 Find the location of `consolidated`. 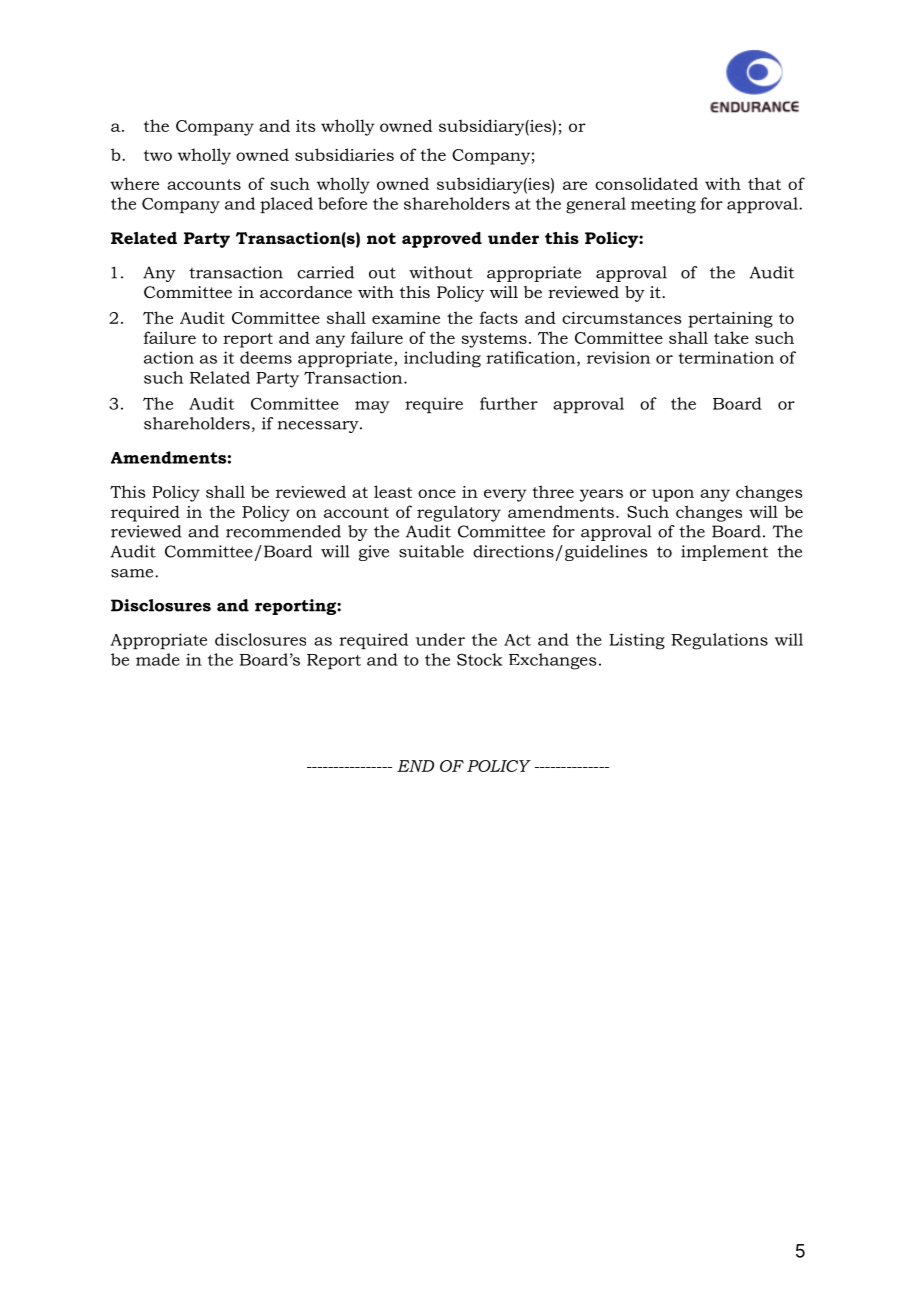

consolidated is located at coordinates (646, 183).
